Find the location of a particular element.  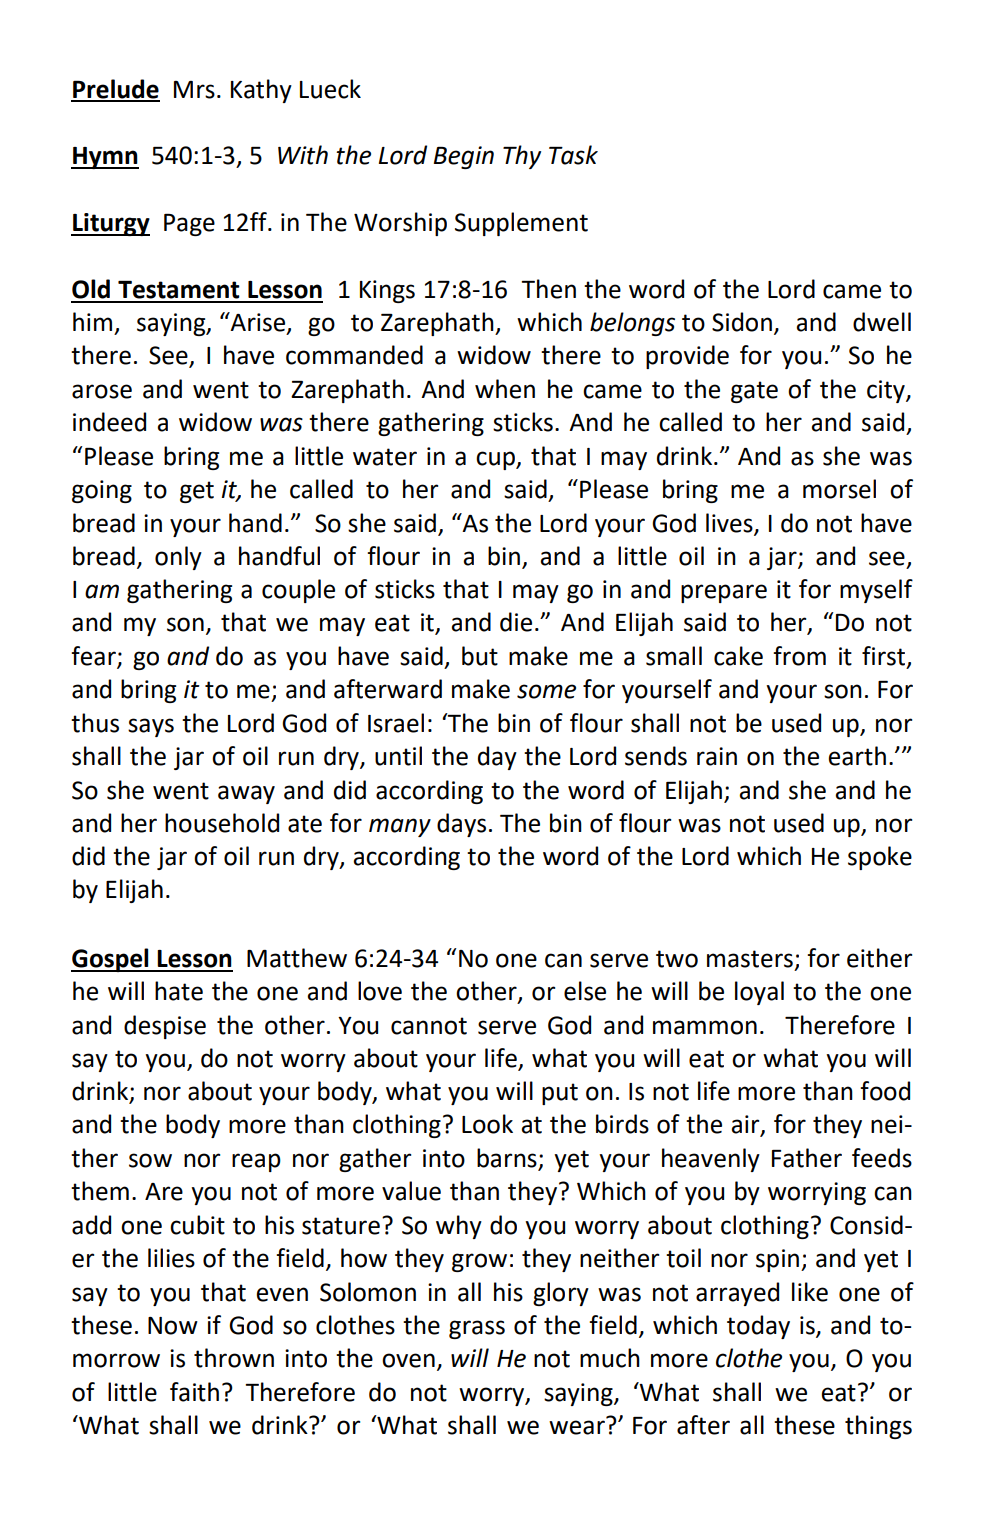

die is located at coordinates (516, 622).
